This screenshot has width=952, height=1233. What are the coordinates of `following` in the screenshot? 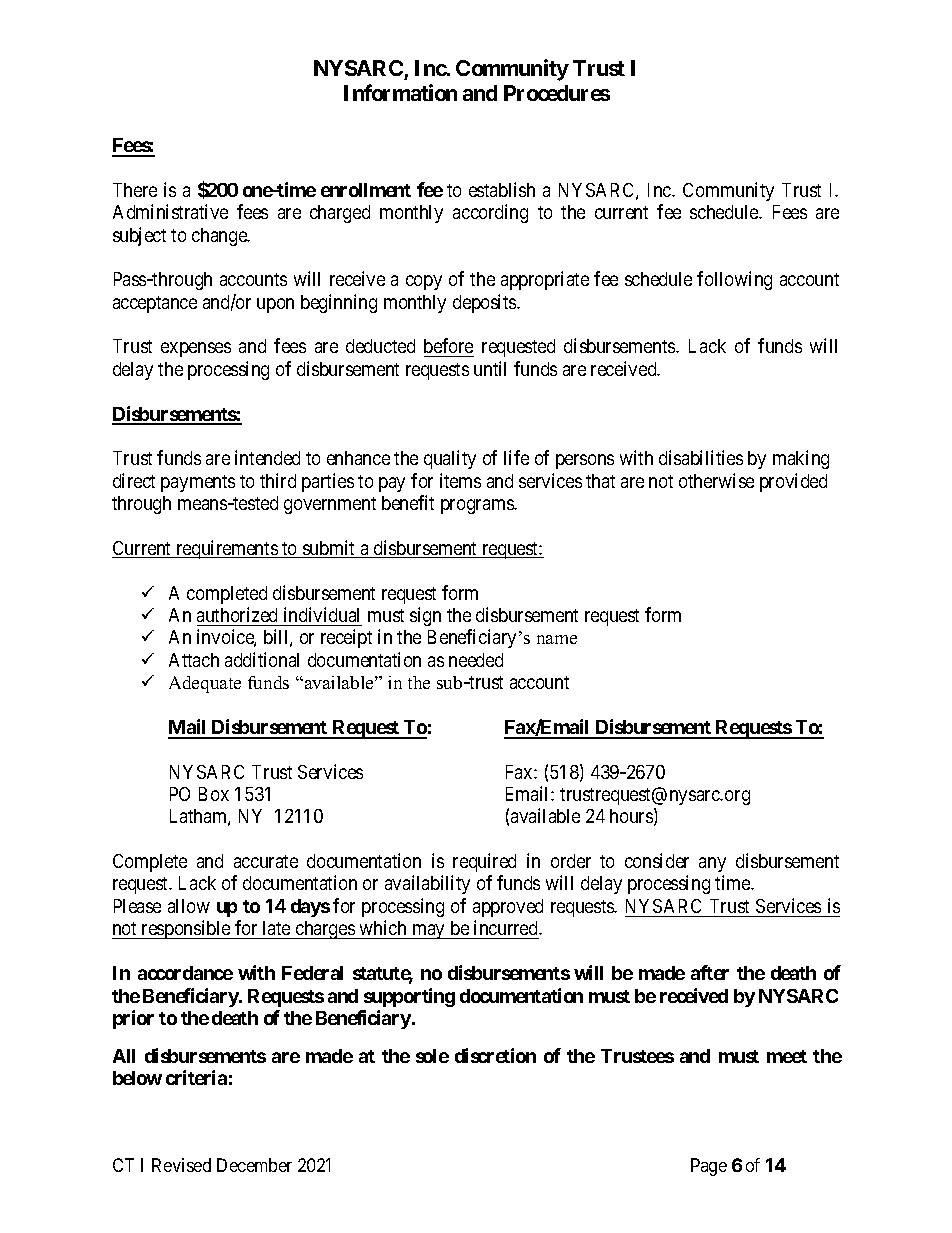 It's located at (734, 280).
